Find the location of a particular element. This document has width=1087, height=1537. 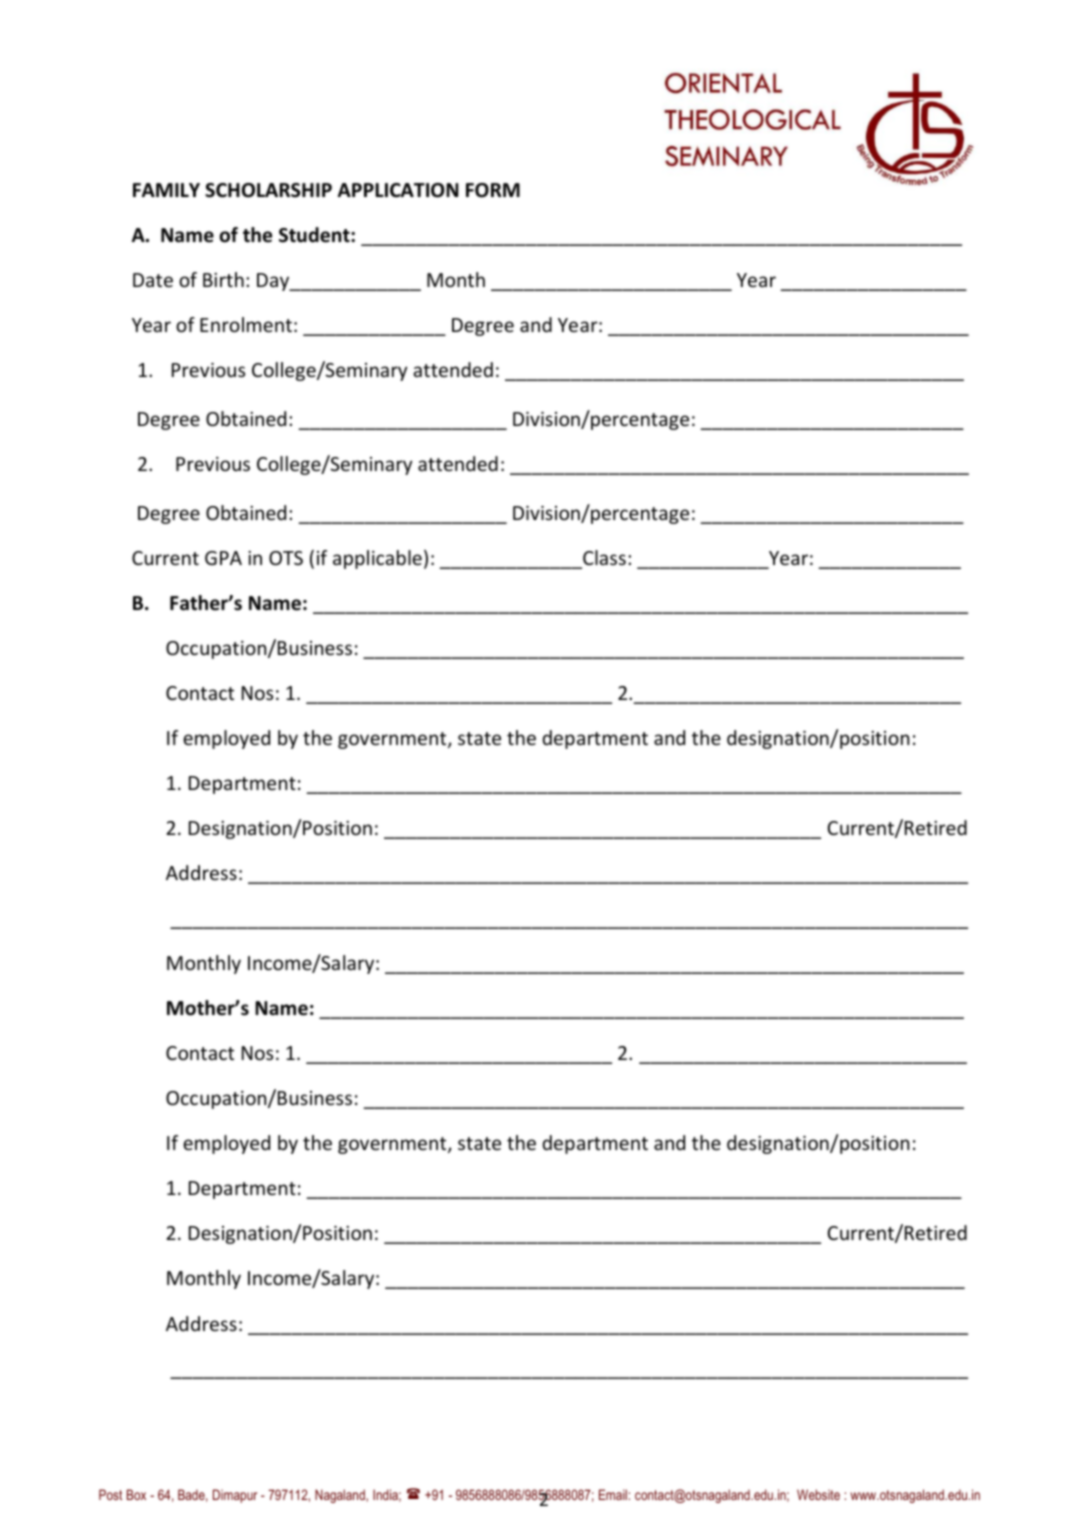

applicable is located at coordinates (377, 559).
